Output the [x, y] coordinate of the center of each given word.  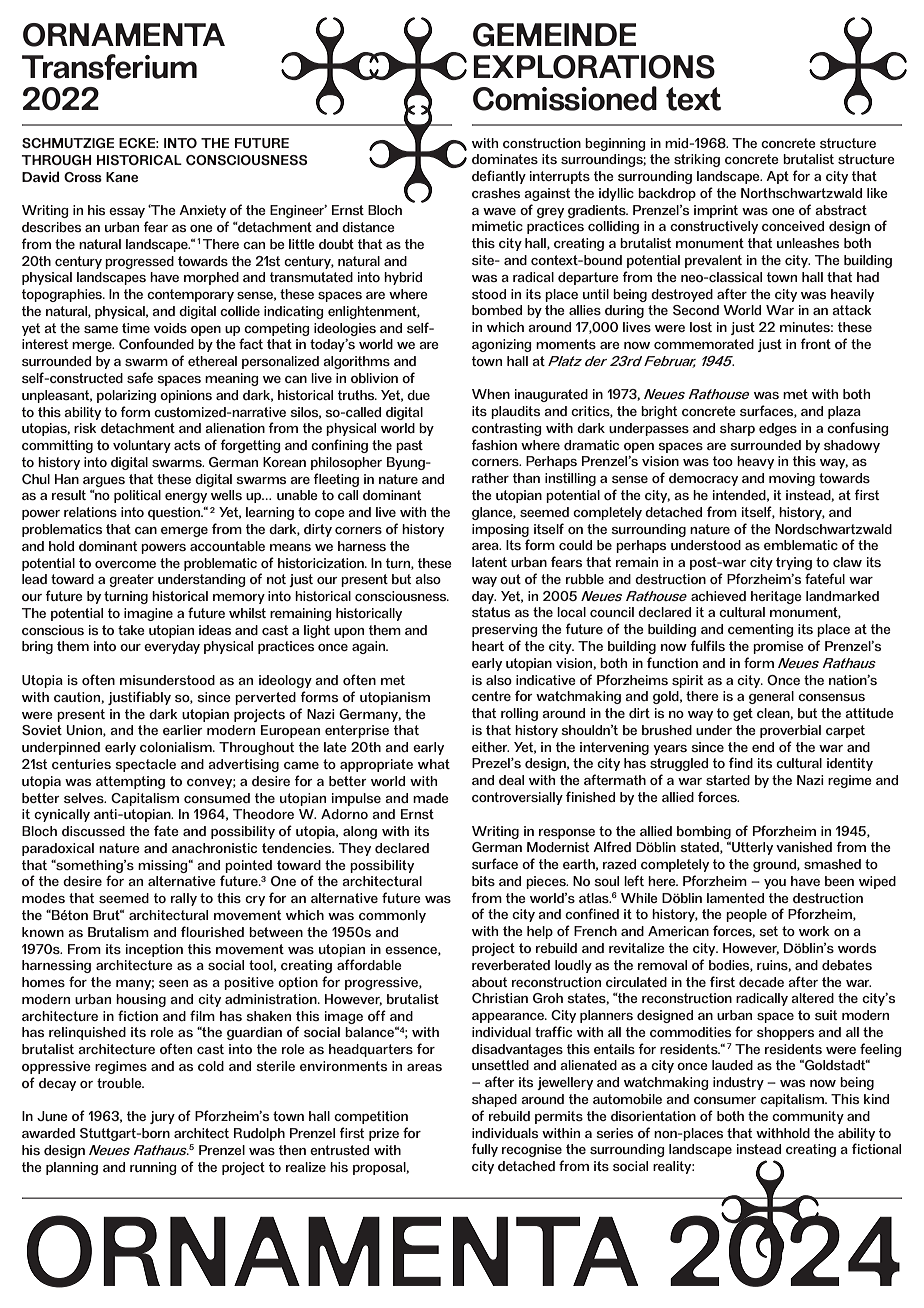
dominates [505, 159]
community [808, 1117]
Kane [122, 177]
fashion [494, 444]
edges [778, 429]
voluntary [142, 446]
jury [162, 1117]
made [431, 798]
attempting [130, 782]
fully [485, 1150]
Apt [777, 177]
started [728, 780]
